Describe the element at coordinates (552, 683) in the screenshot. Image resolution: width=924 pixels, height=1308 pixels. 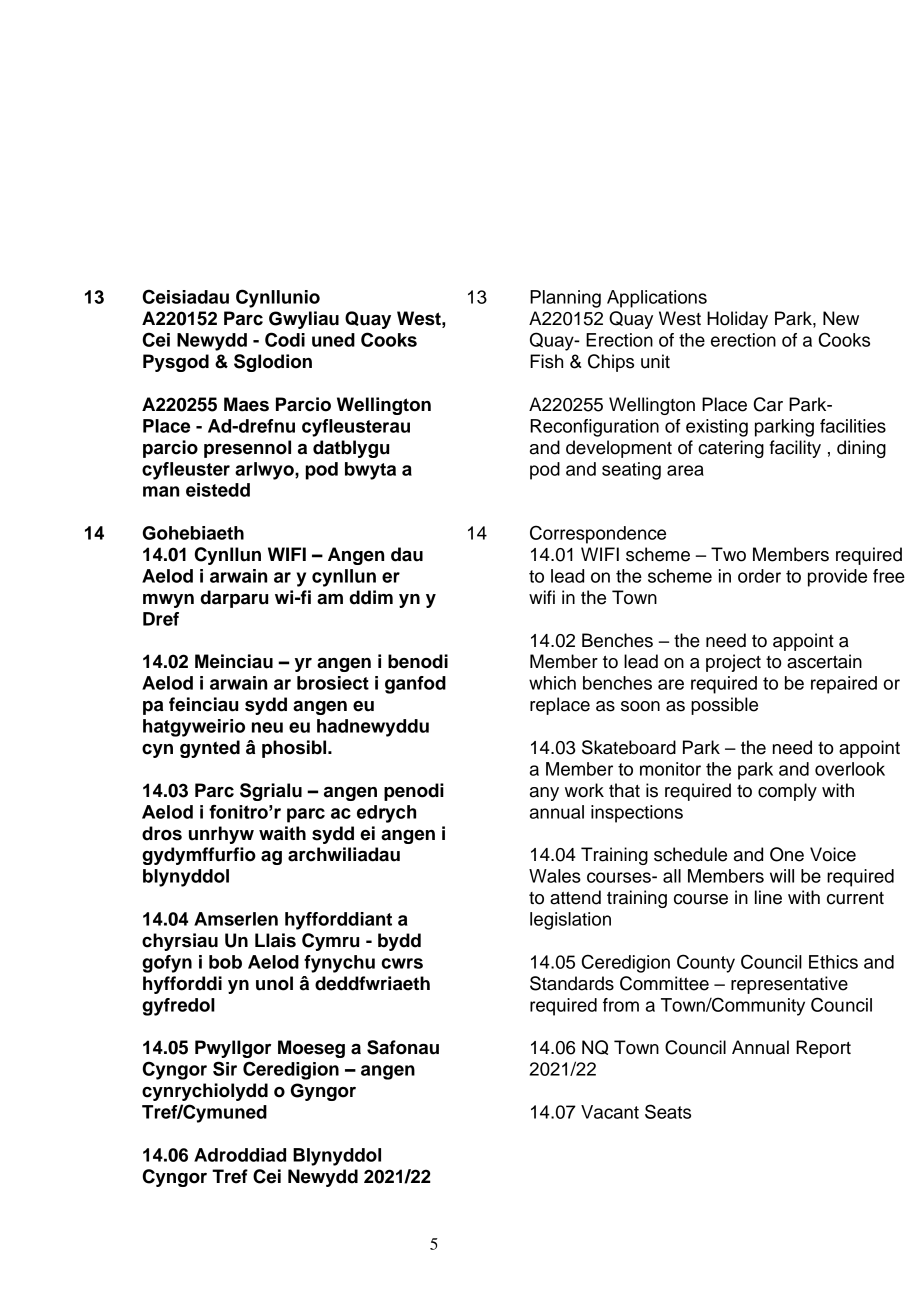
I see `which` at that location.
